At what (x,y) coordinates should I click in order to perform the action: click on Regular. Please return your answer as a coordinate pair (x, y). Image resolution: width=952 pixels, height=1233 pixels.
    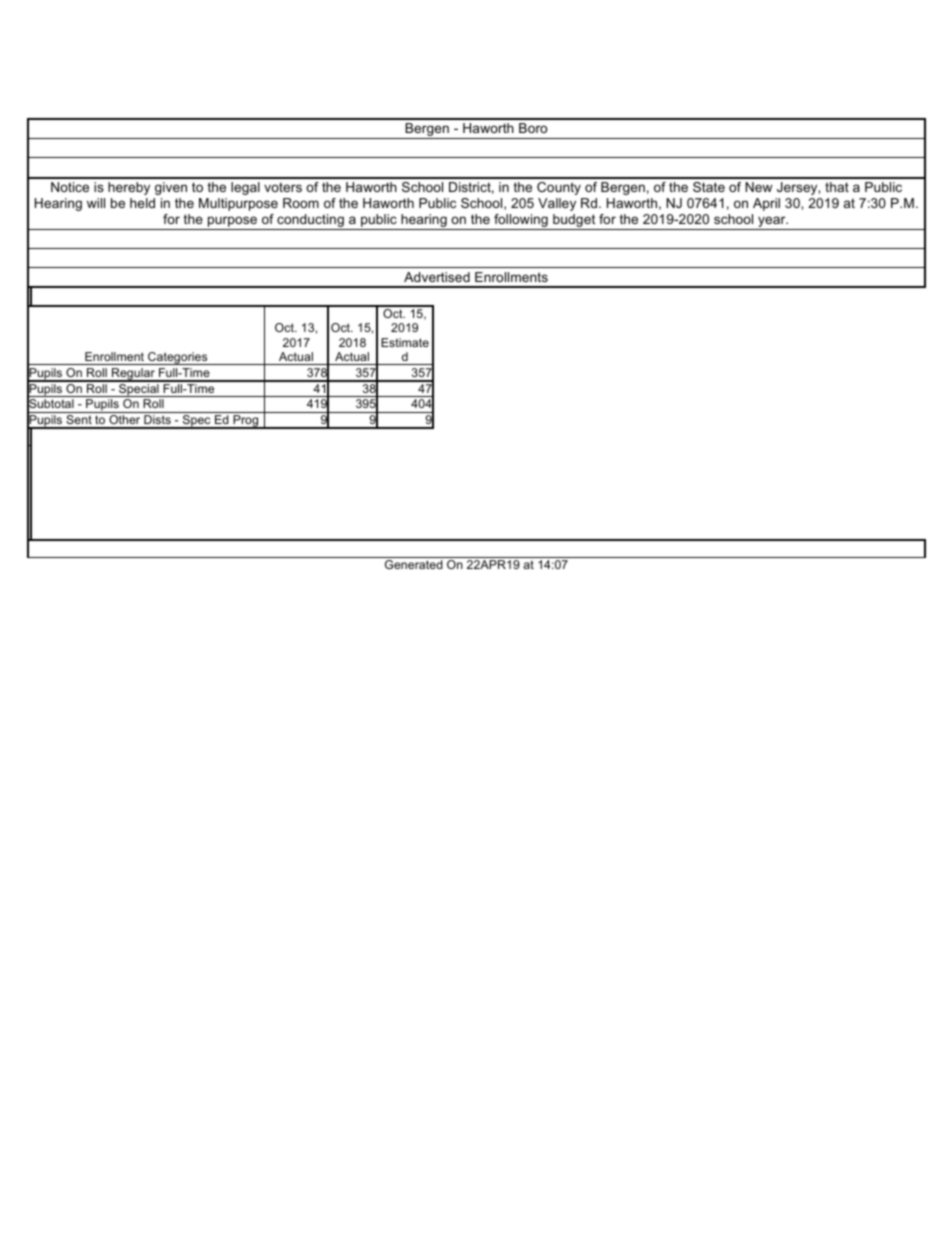
    Looking at the image, I should click on (133, 375).
